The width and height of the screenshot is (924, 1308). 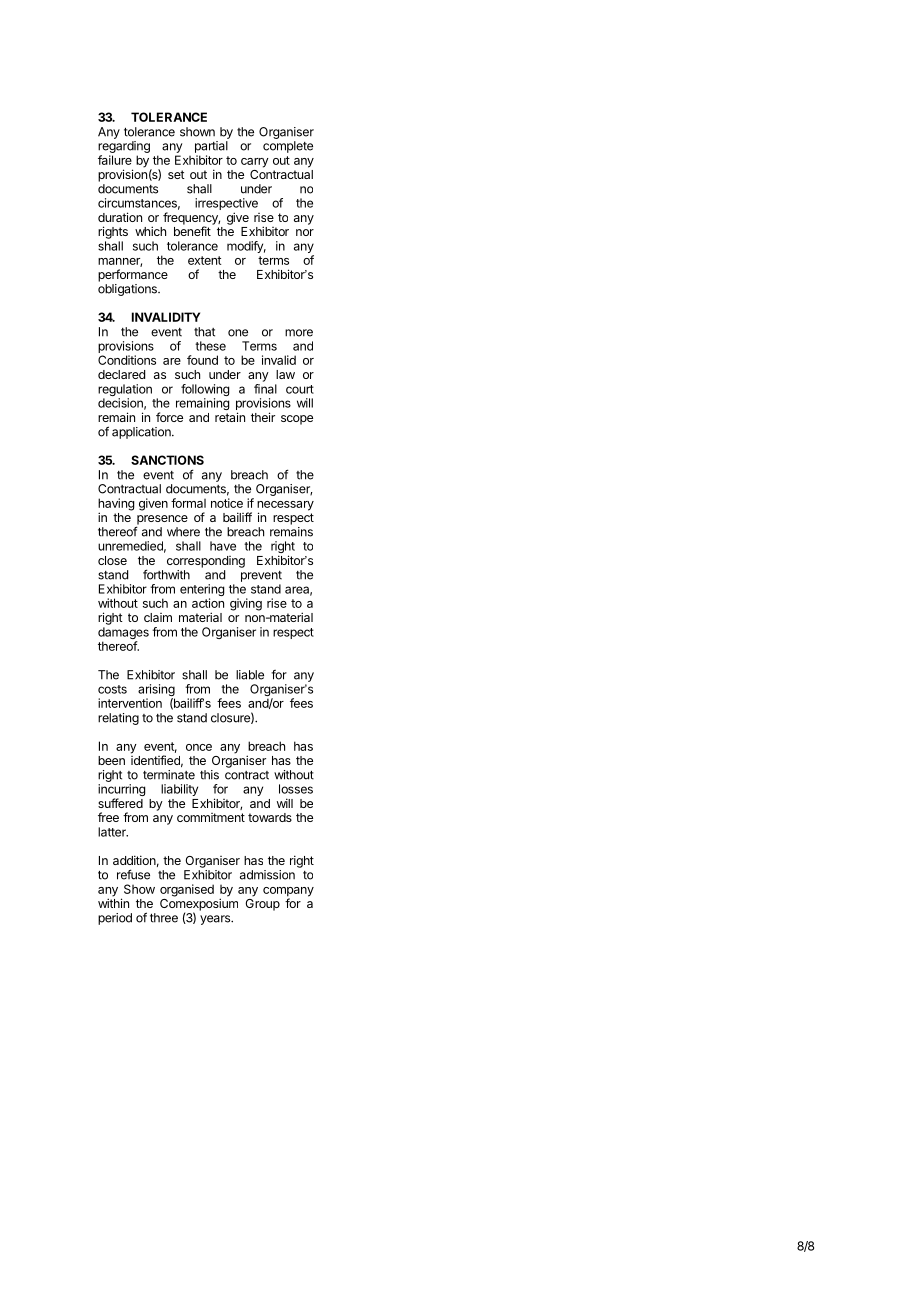 I want to click on complete, so click(x=288, y=147).
